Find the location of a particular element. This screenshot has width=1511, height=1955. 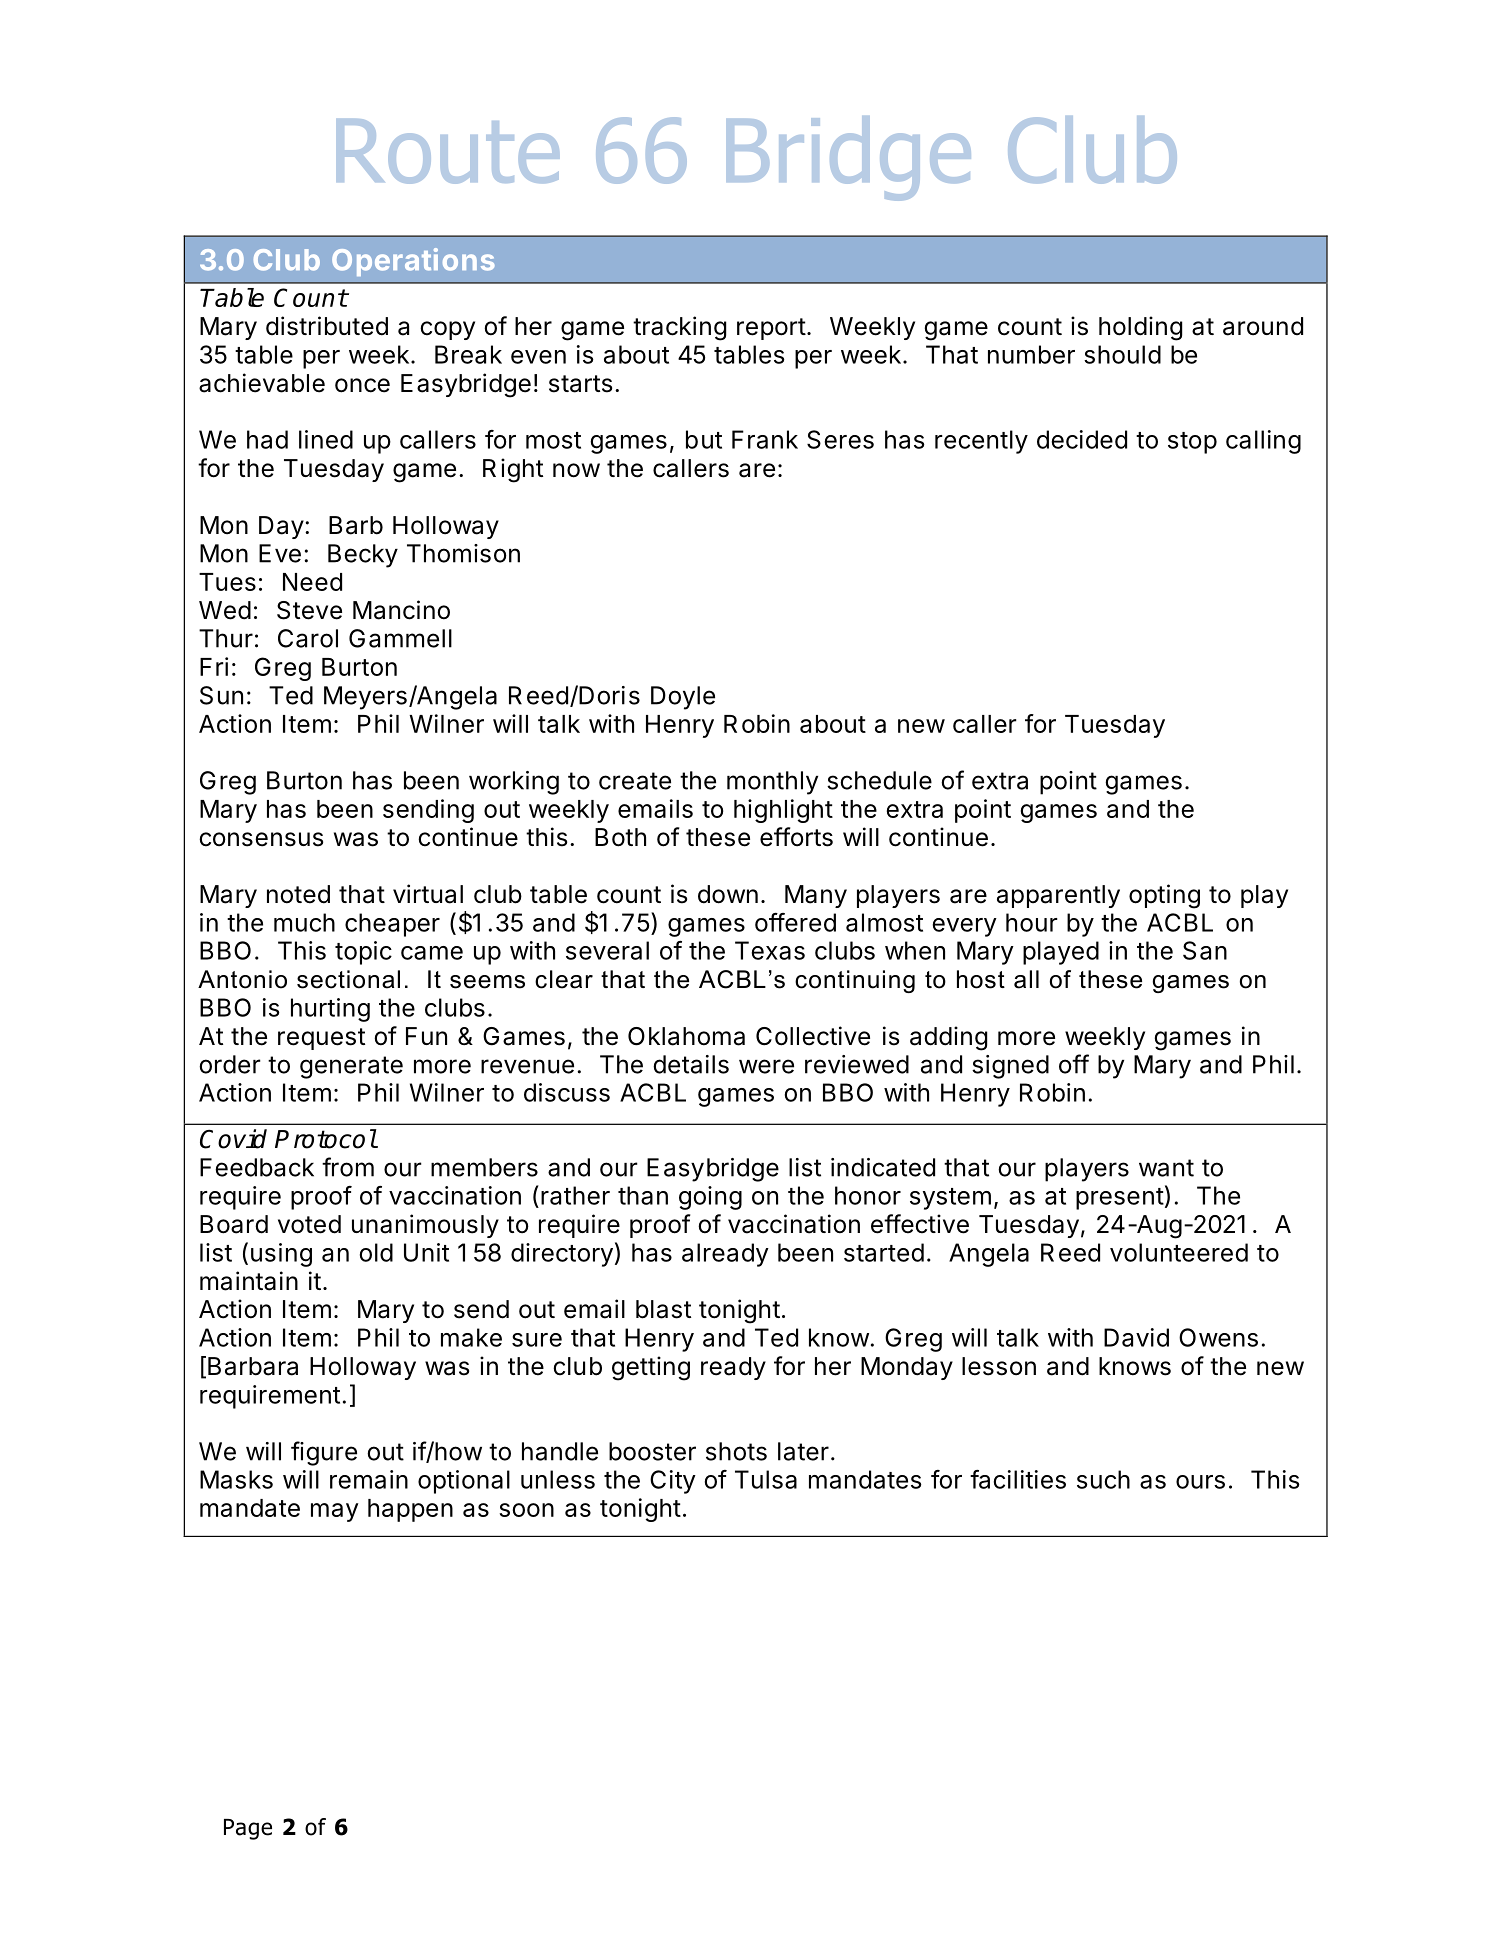

Tulsa is located at coordinates (766, 1479).
